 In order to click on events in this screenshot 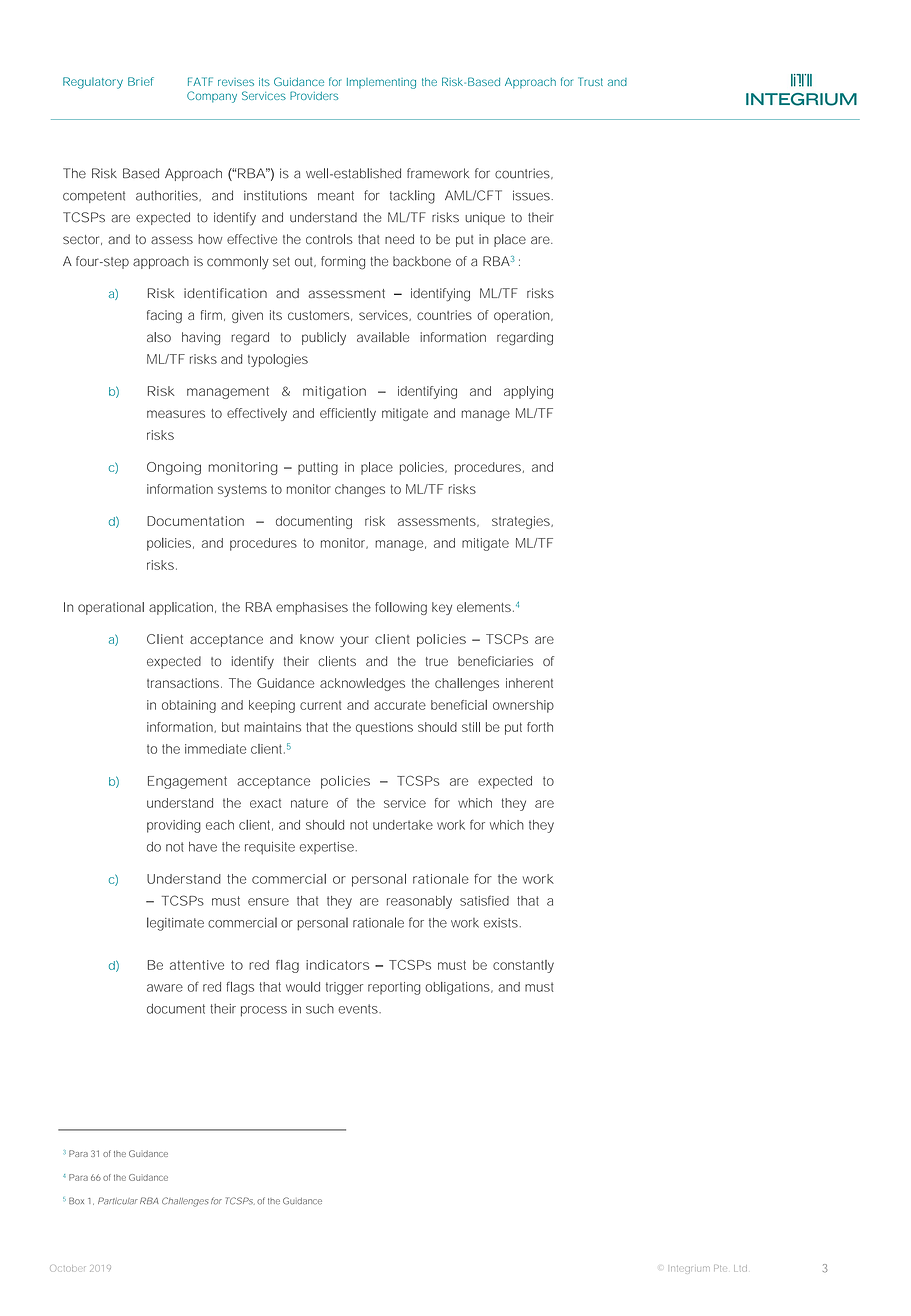, I will do `click(359, 1009)`.
